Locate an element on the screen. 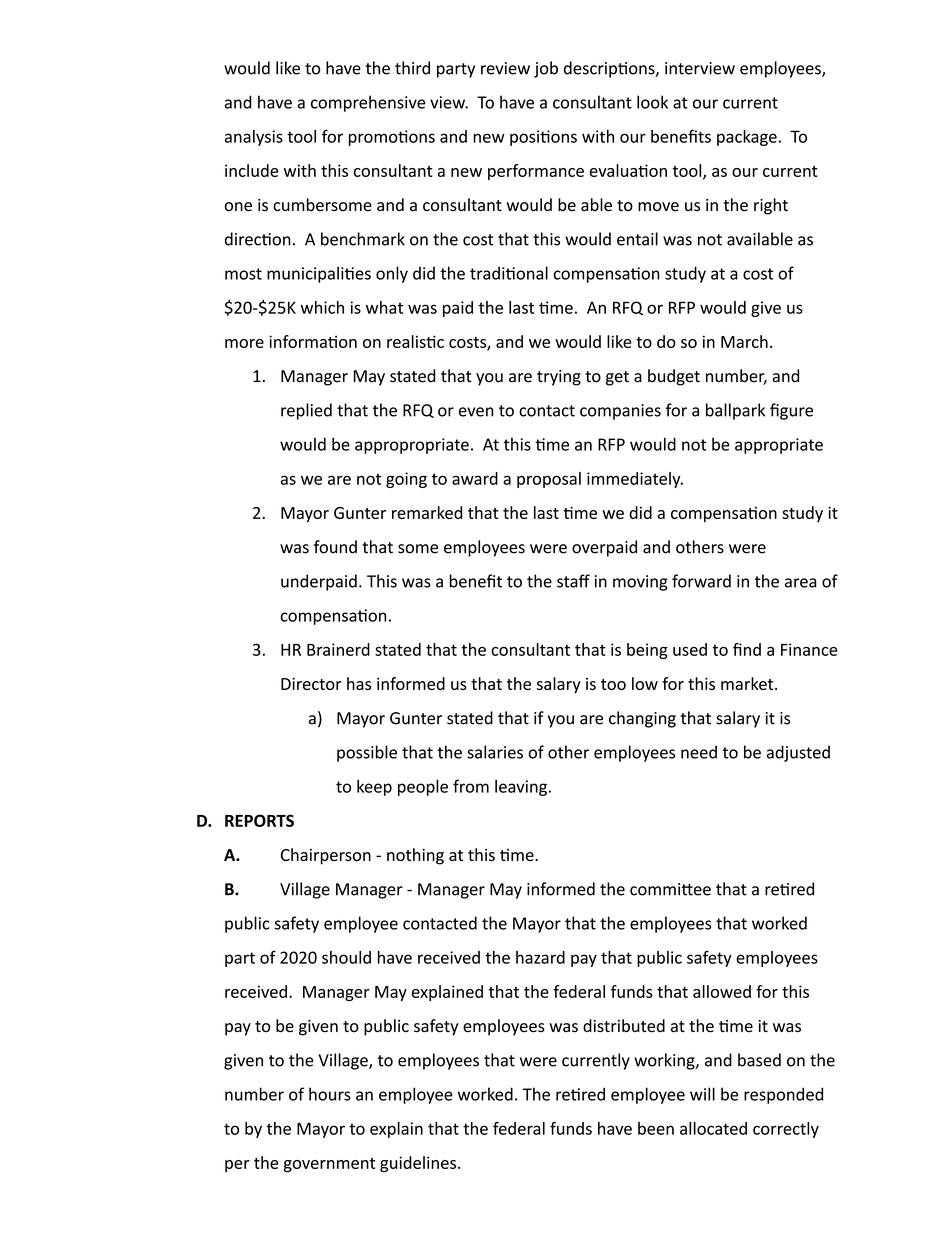  March is located at coordinates (744, 341).
